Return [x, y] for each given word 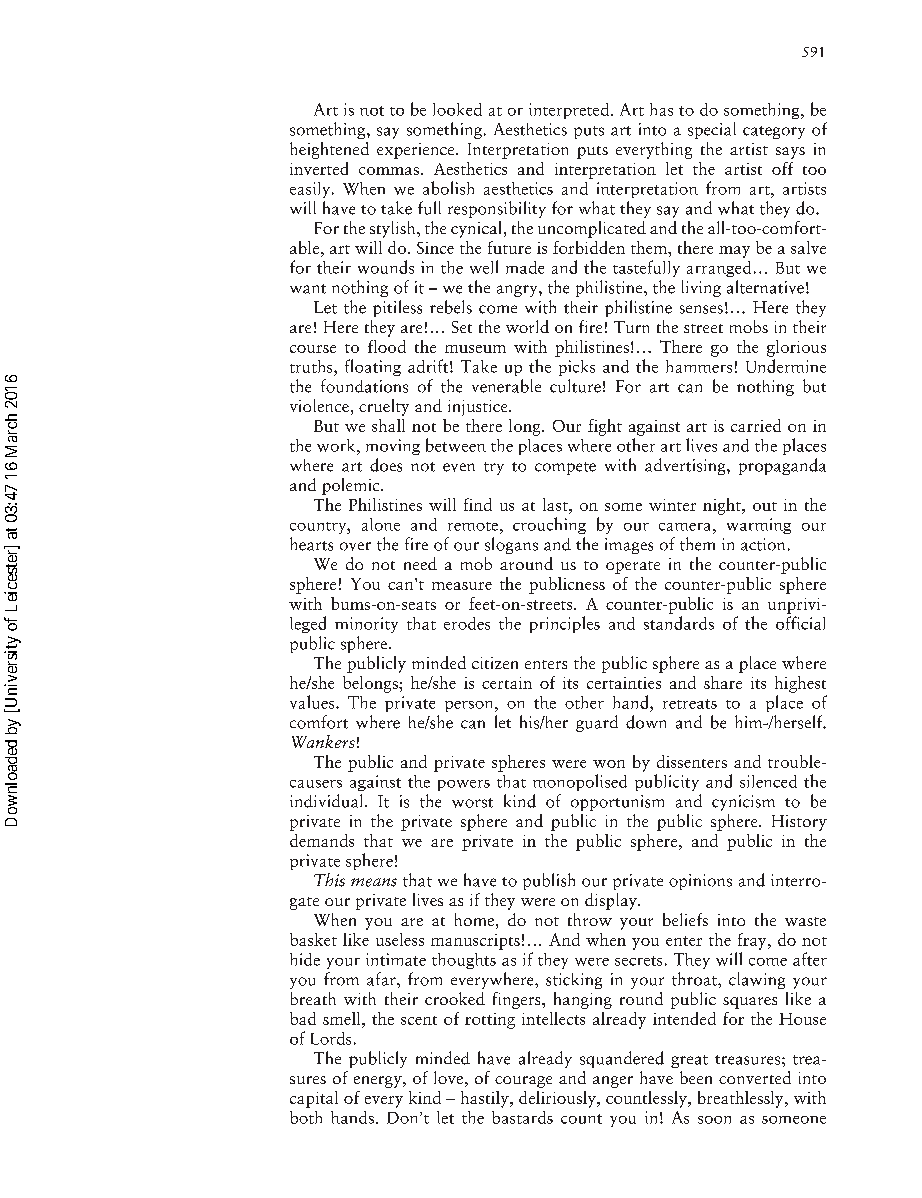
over [355, 546]
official [800, 623]
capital [314, 1099]
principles [565, 624]
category [774, 132]
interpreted [569, 111]
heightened [329, 150]
